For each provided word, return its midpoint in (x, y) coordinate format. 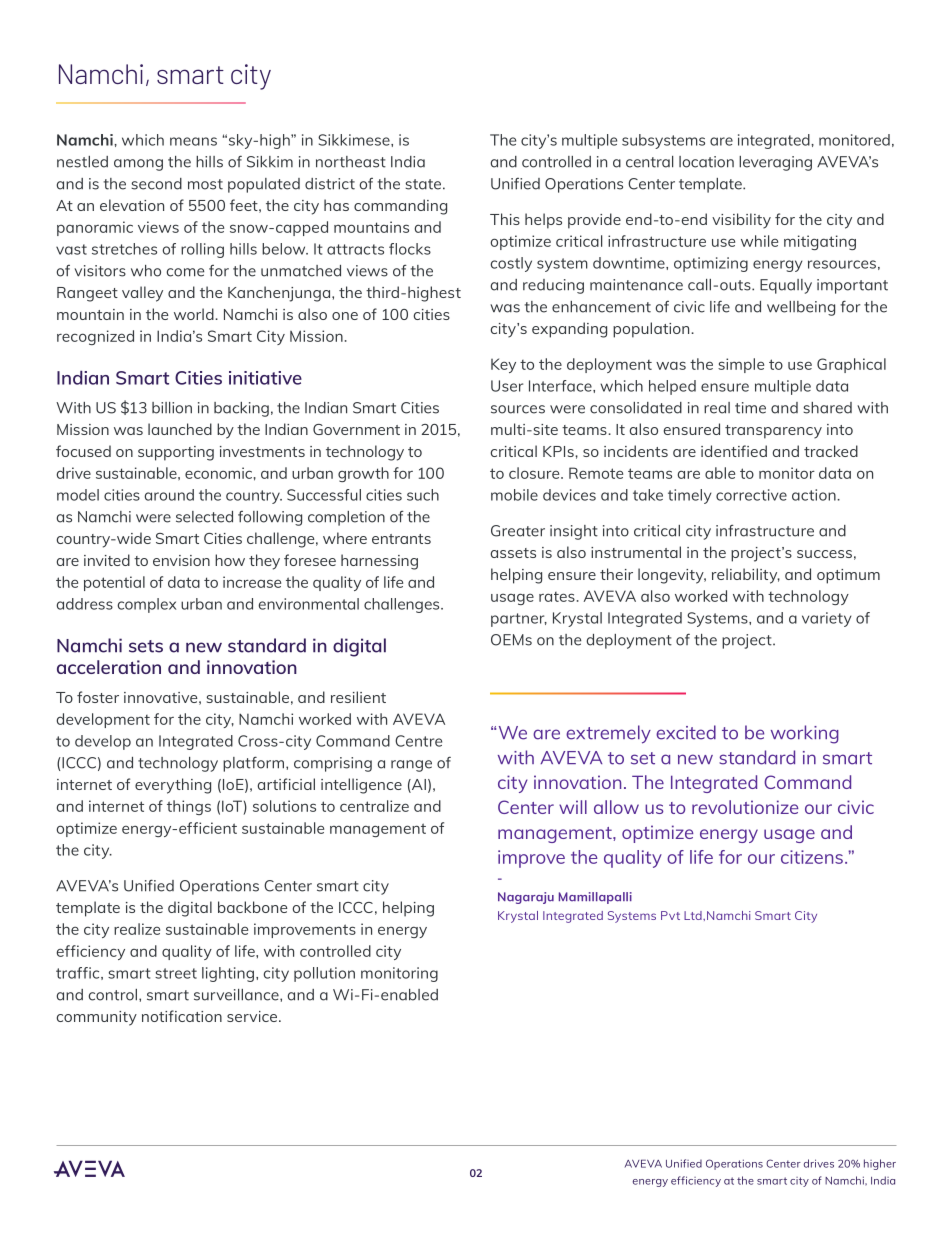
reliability (746, 576)
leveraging (775, 163)
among (138, 165)
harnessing (379, 562)
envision (181, 560)
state (423, 184)
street (176, 973)
